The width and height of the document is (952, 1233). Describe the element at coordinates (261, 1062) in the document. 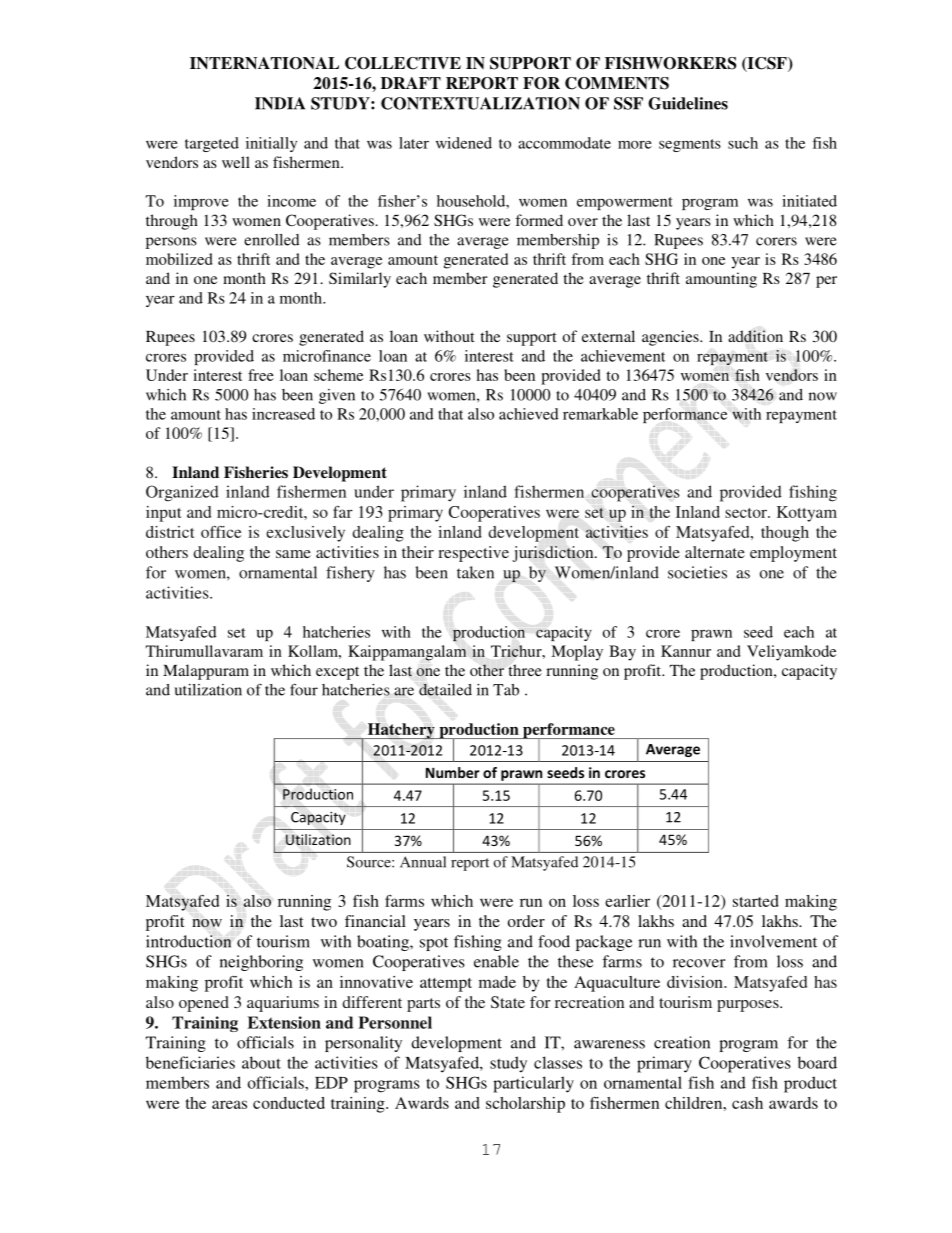

I see `about` at that location.
